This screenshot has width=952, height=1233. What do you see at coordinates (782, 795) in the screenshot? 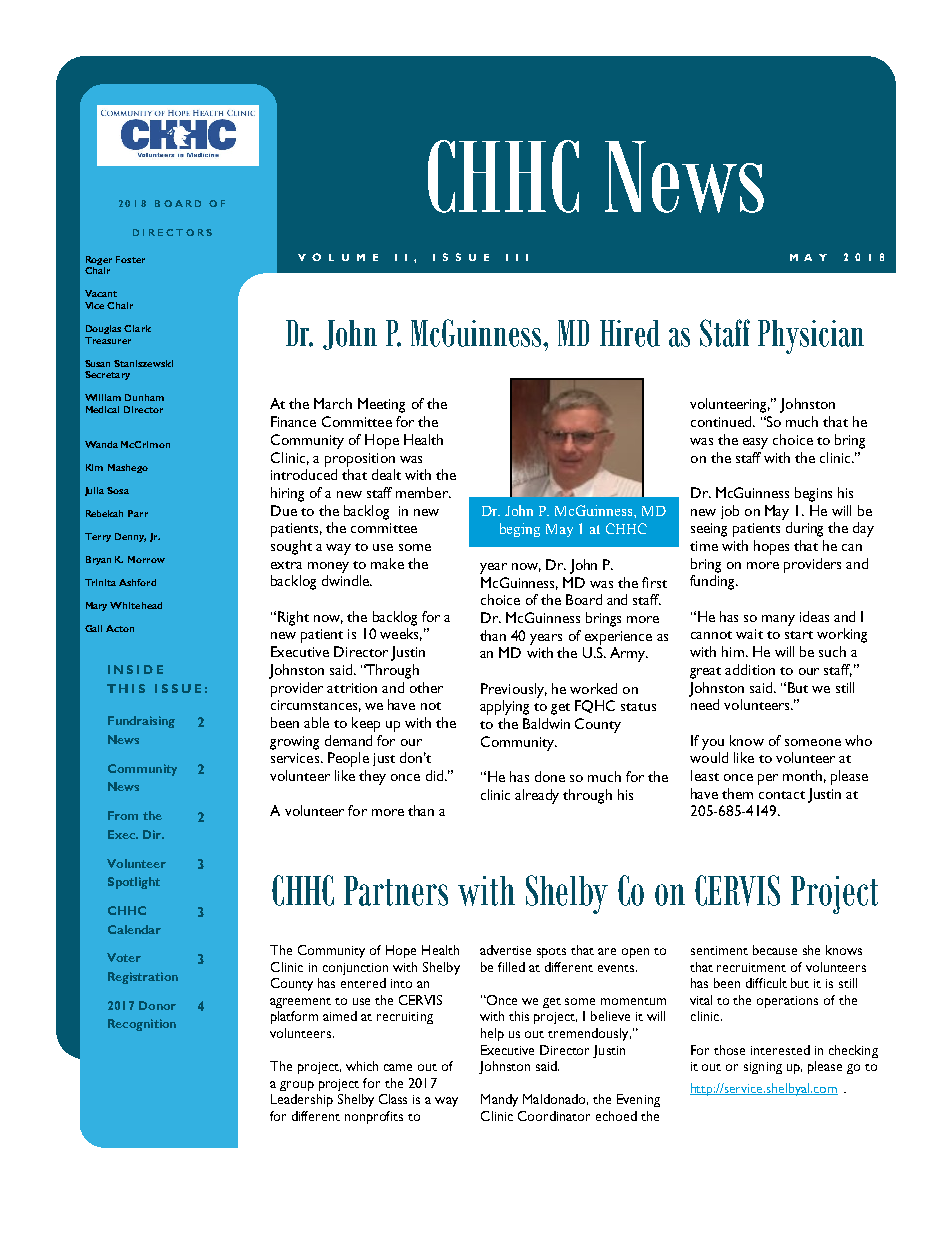
I see `contact` at bounding box center [782, 795].
